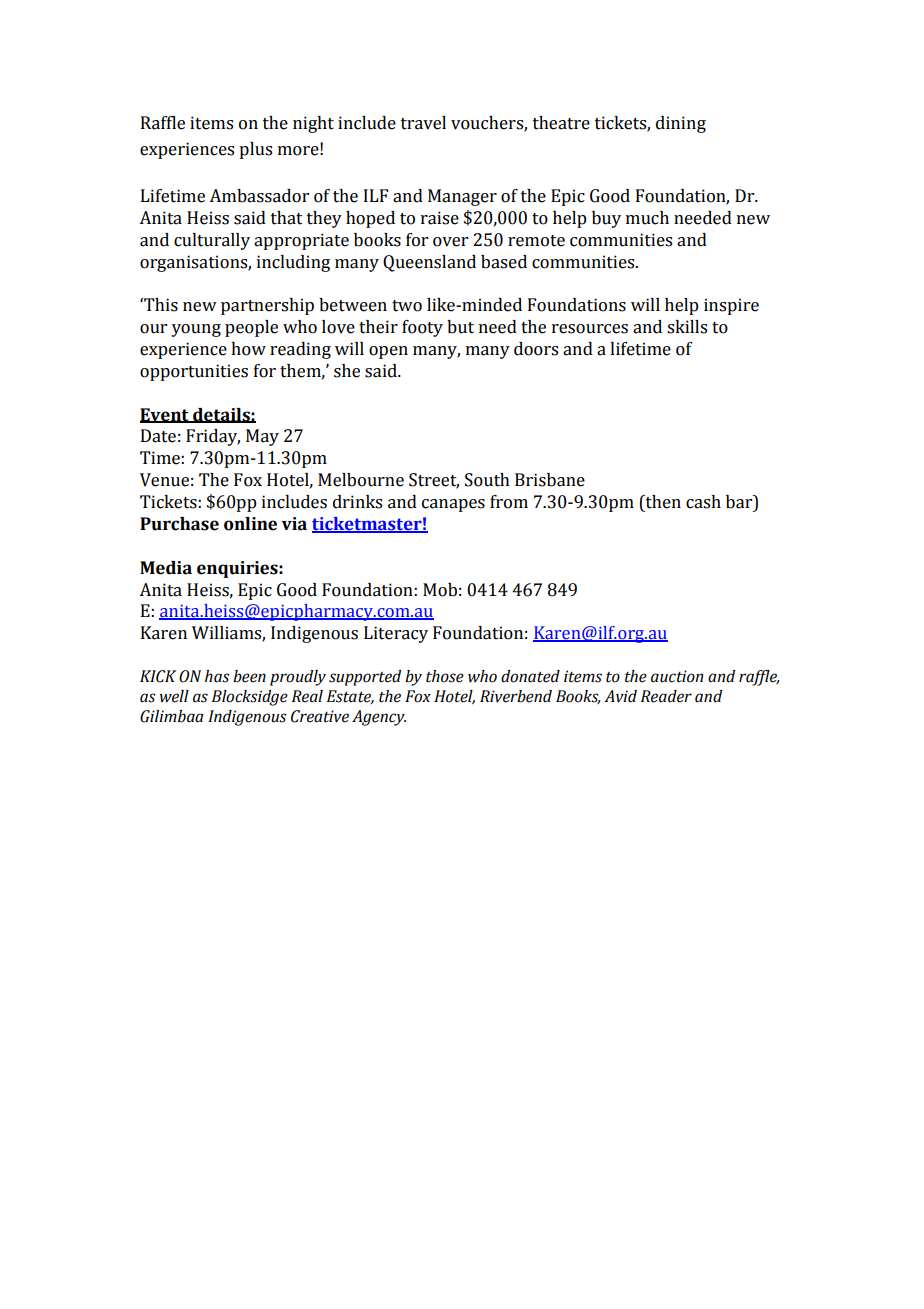 This image has width=924, height=1309. Describe the element at coordinates (423, 123) in the image. I see `travel` at that location.
